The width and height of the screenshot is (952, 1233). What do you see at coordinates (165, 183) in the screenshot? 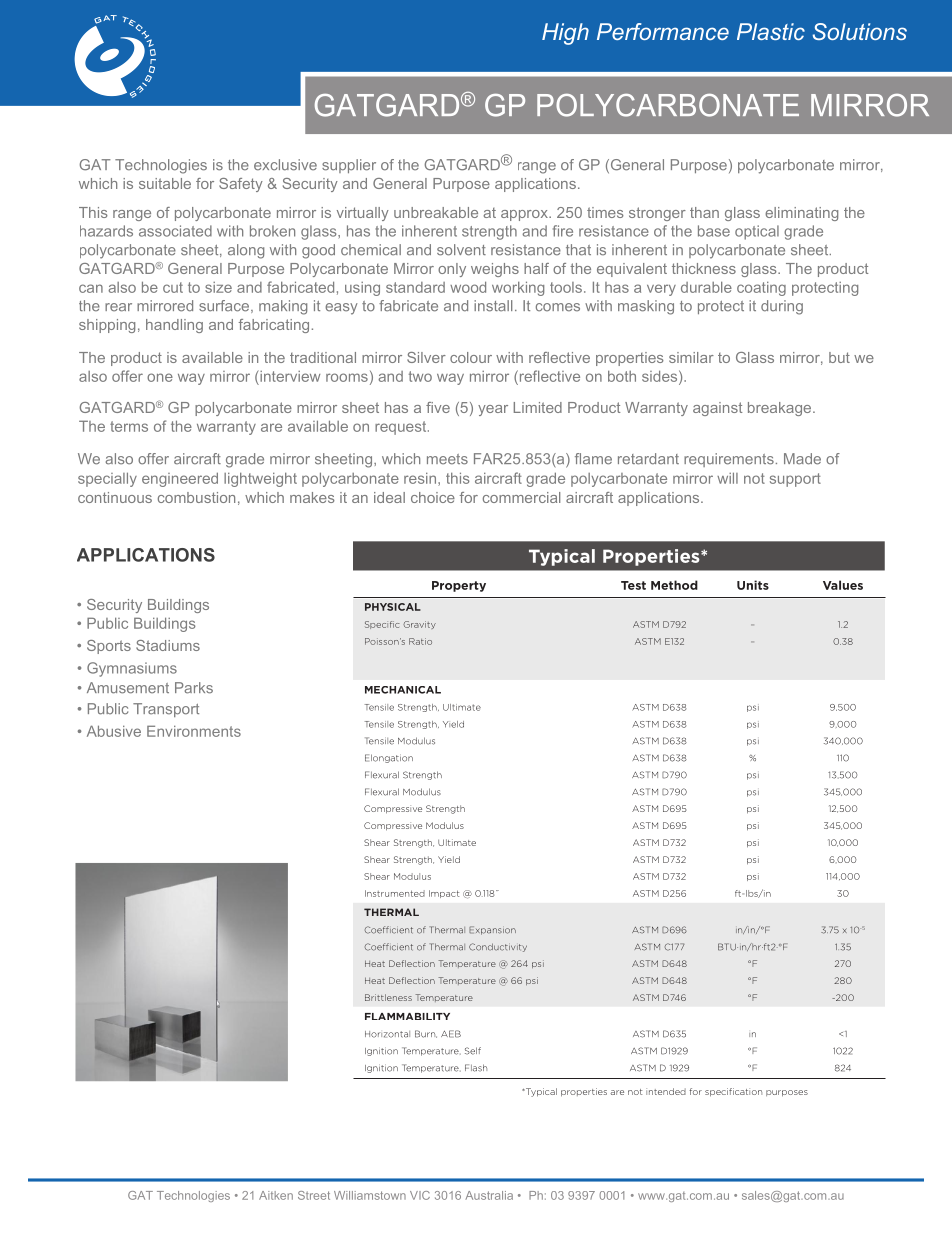
I see `suitable` at bounding box center [165, 183].
